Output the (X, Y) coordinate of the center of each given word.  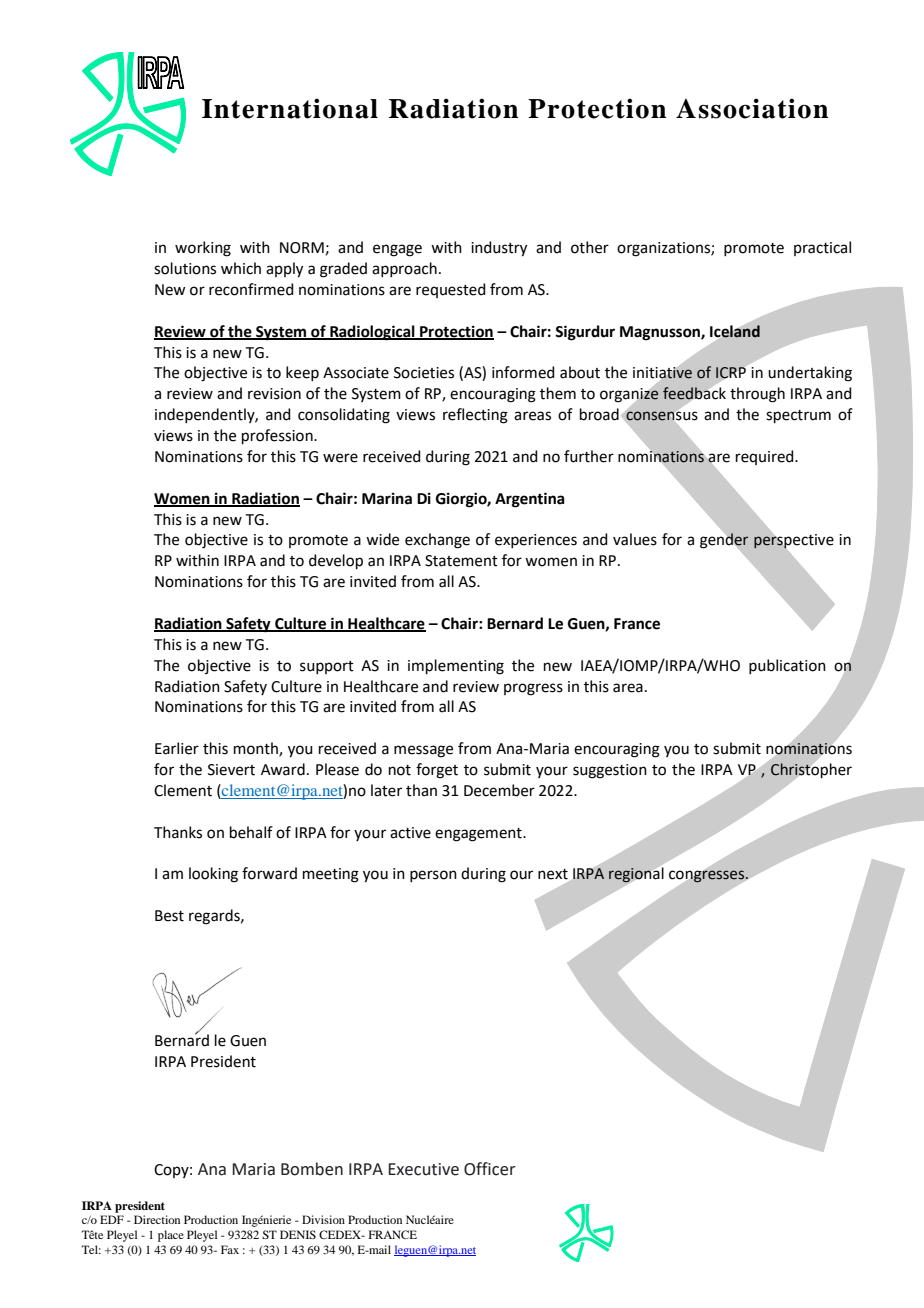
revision (274, 394)
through (757, 395)
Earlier (177, 748)
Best (169, 916)
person (433, 876)
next (554, 875)
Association (752, 108)
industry (499, 249)
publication (787, 666)
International (290, 108)
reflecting (475, 416)
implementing (456, 667)
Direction (157, 1219)
